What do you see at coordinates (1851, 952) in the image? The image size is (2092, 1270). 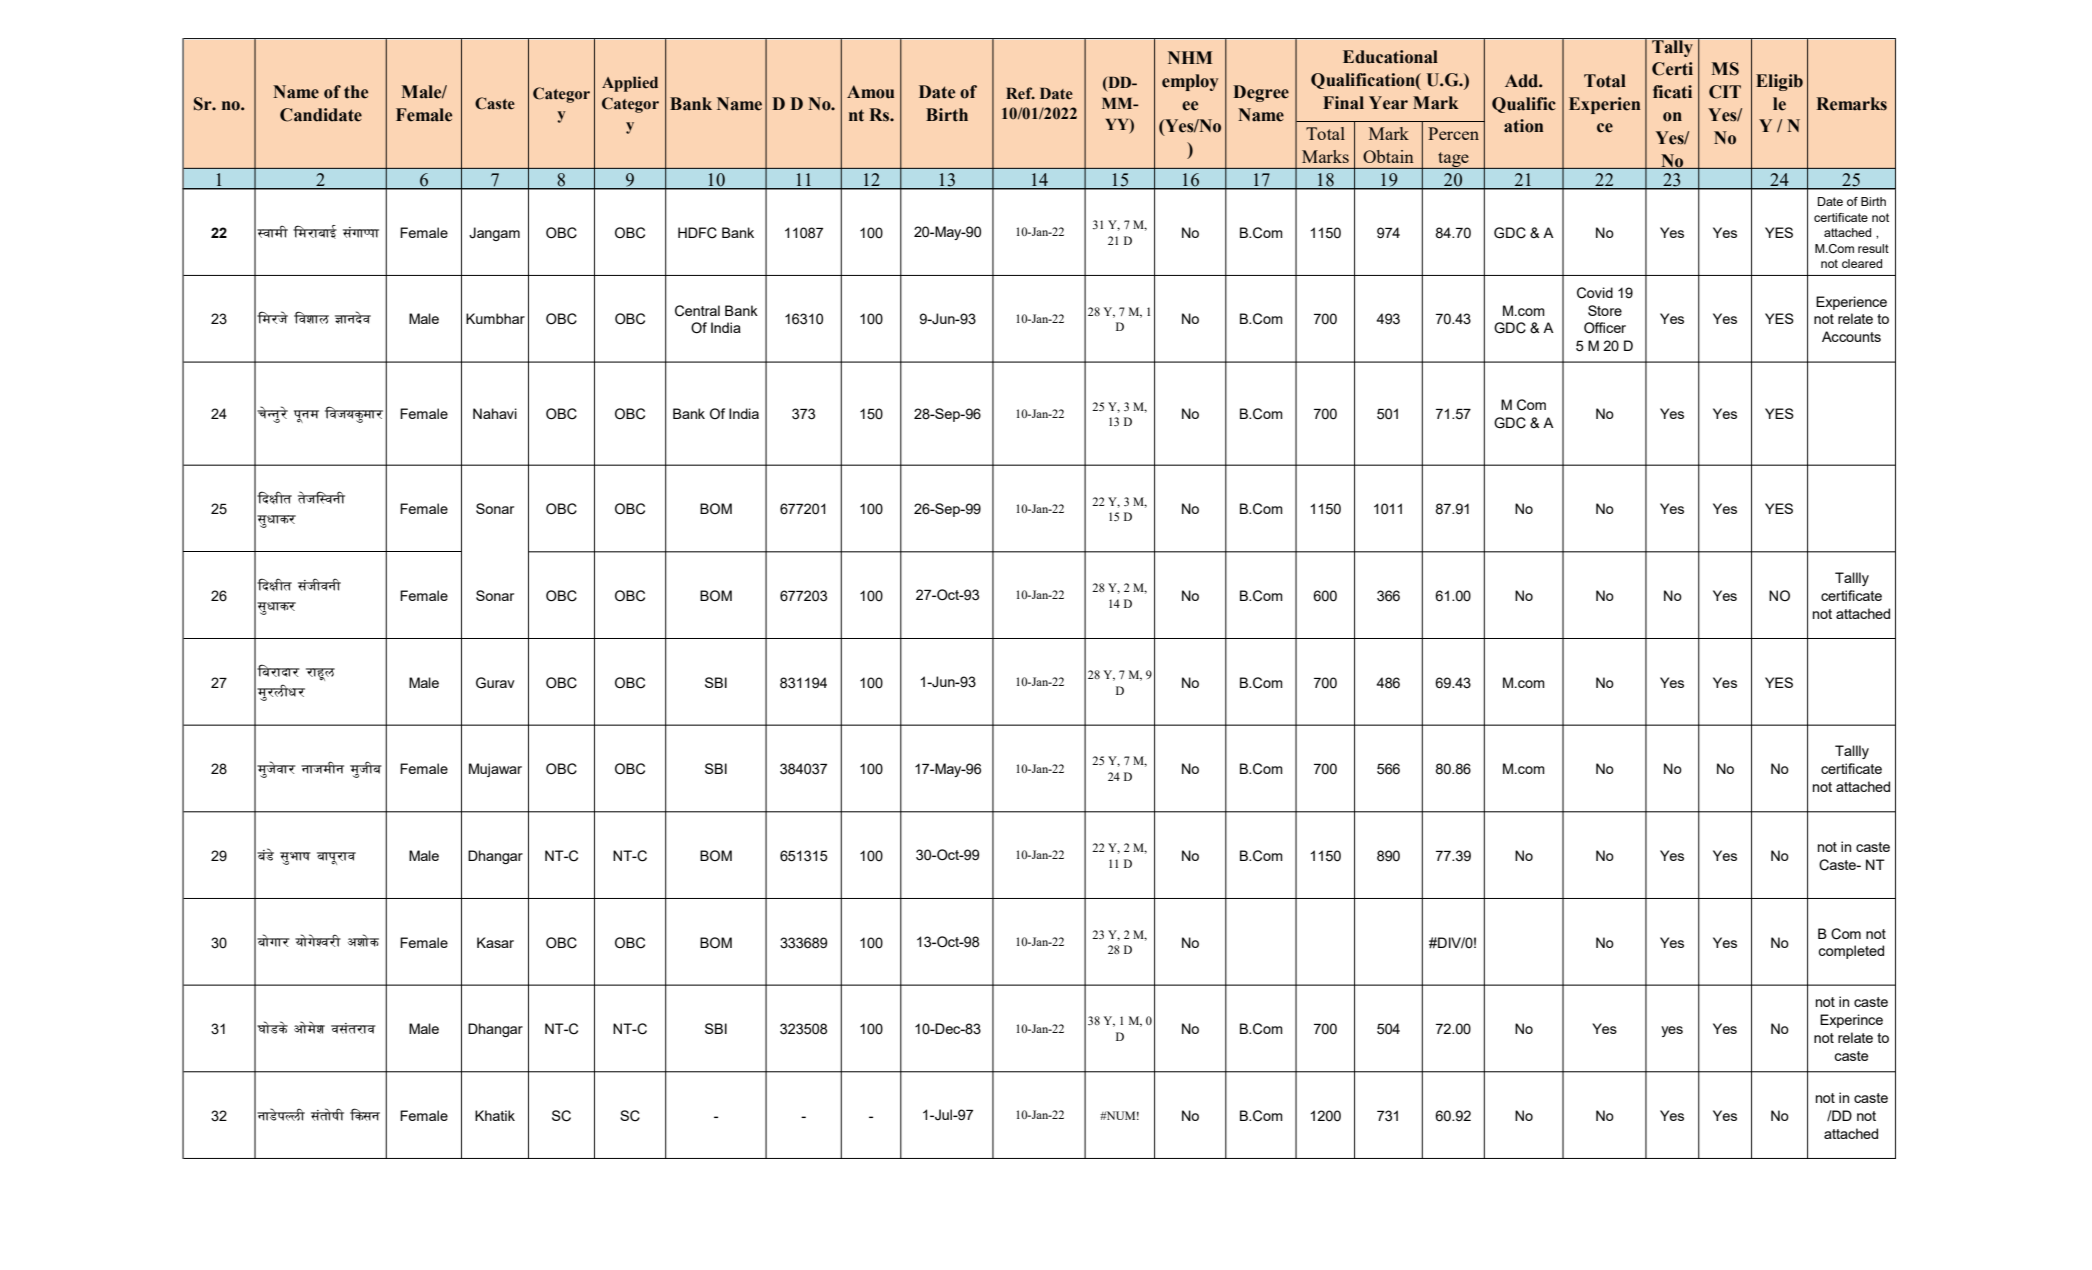 I see `completed` at bounding box center [1851, 952].
